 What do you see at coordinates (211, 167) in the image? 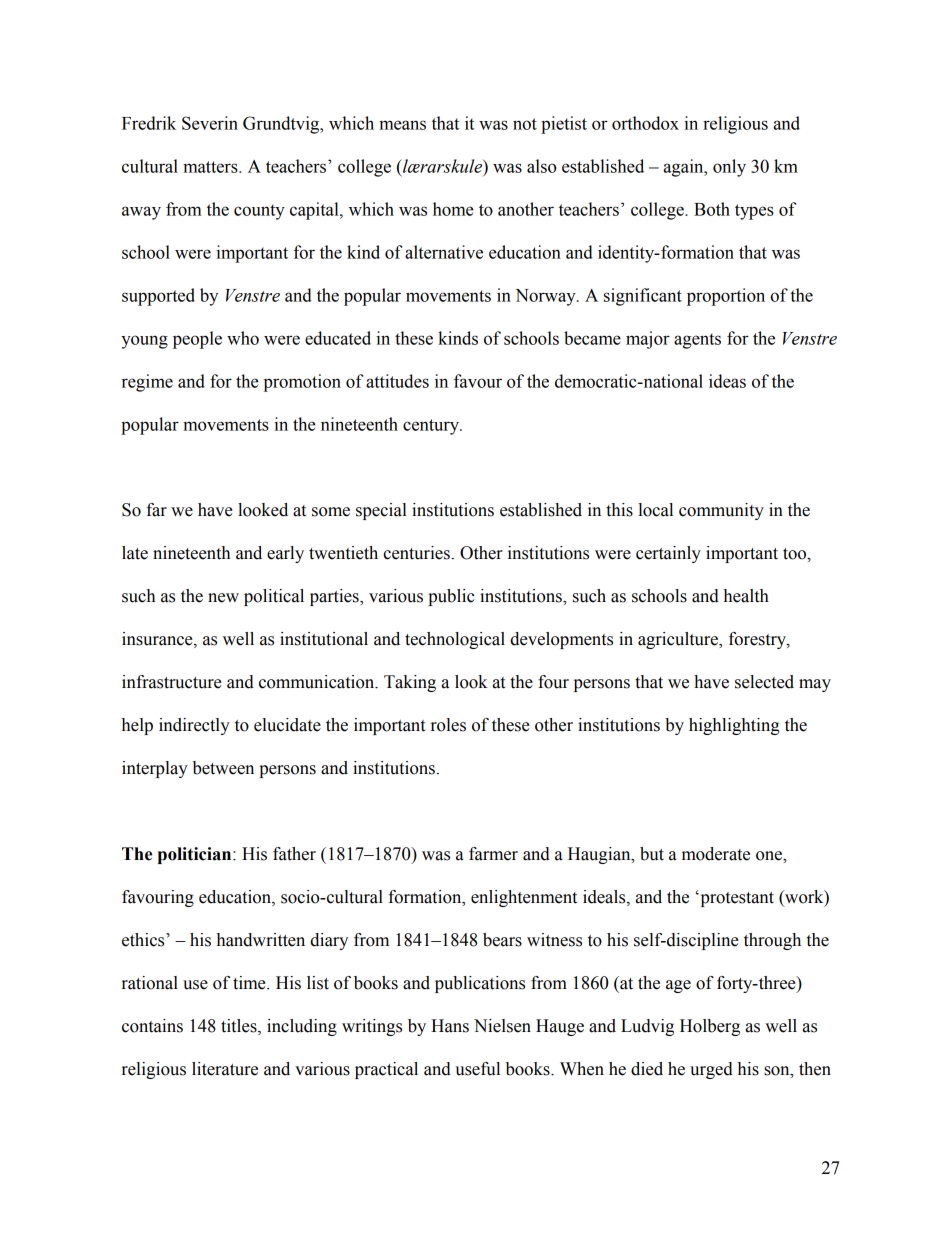
I see `matters` at bounding box center [211, 167].
